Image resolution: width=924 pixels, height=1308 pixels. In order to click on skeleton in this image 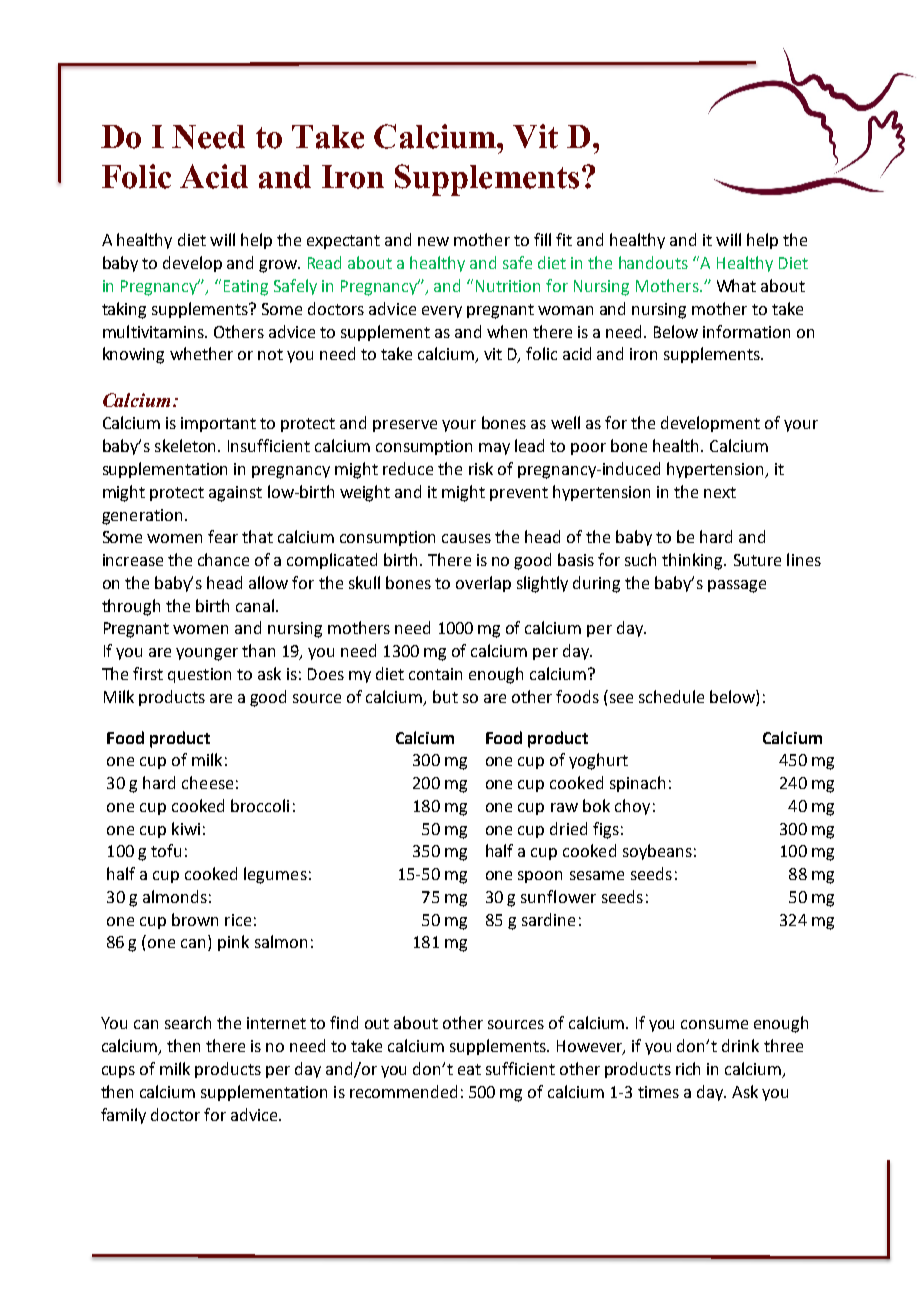, I will do `click(187, 445)`.
